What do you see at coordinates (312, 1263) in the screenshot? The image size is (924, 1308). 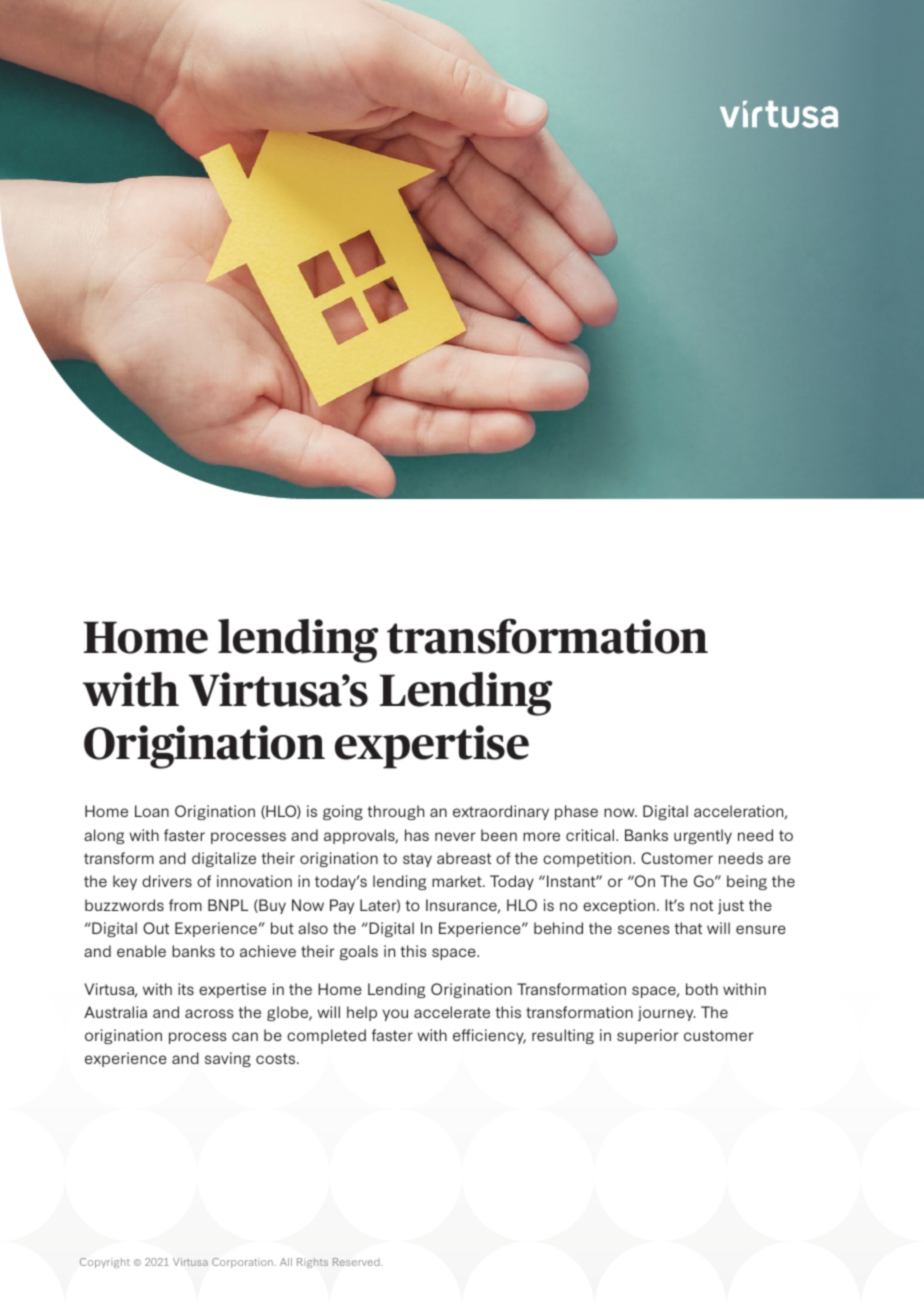 I see `Rights` at bounding box center [312, 1263].
